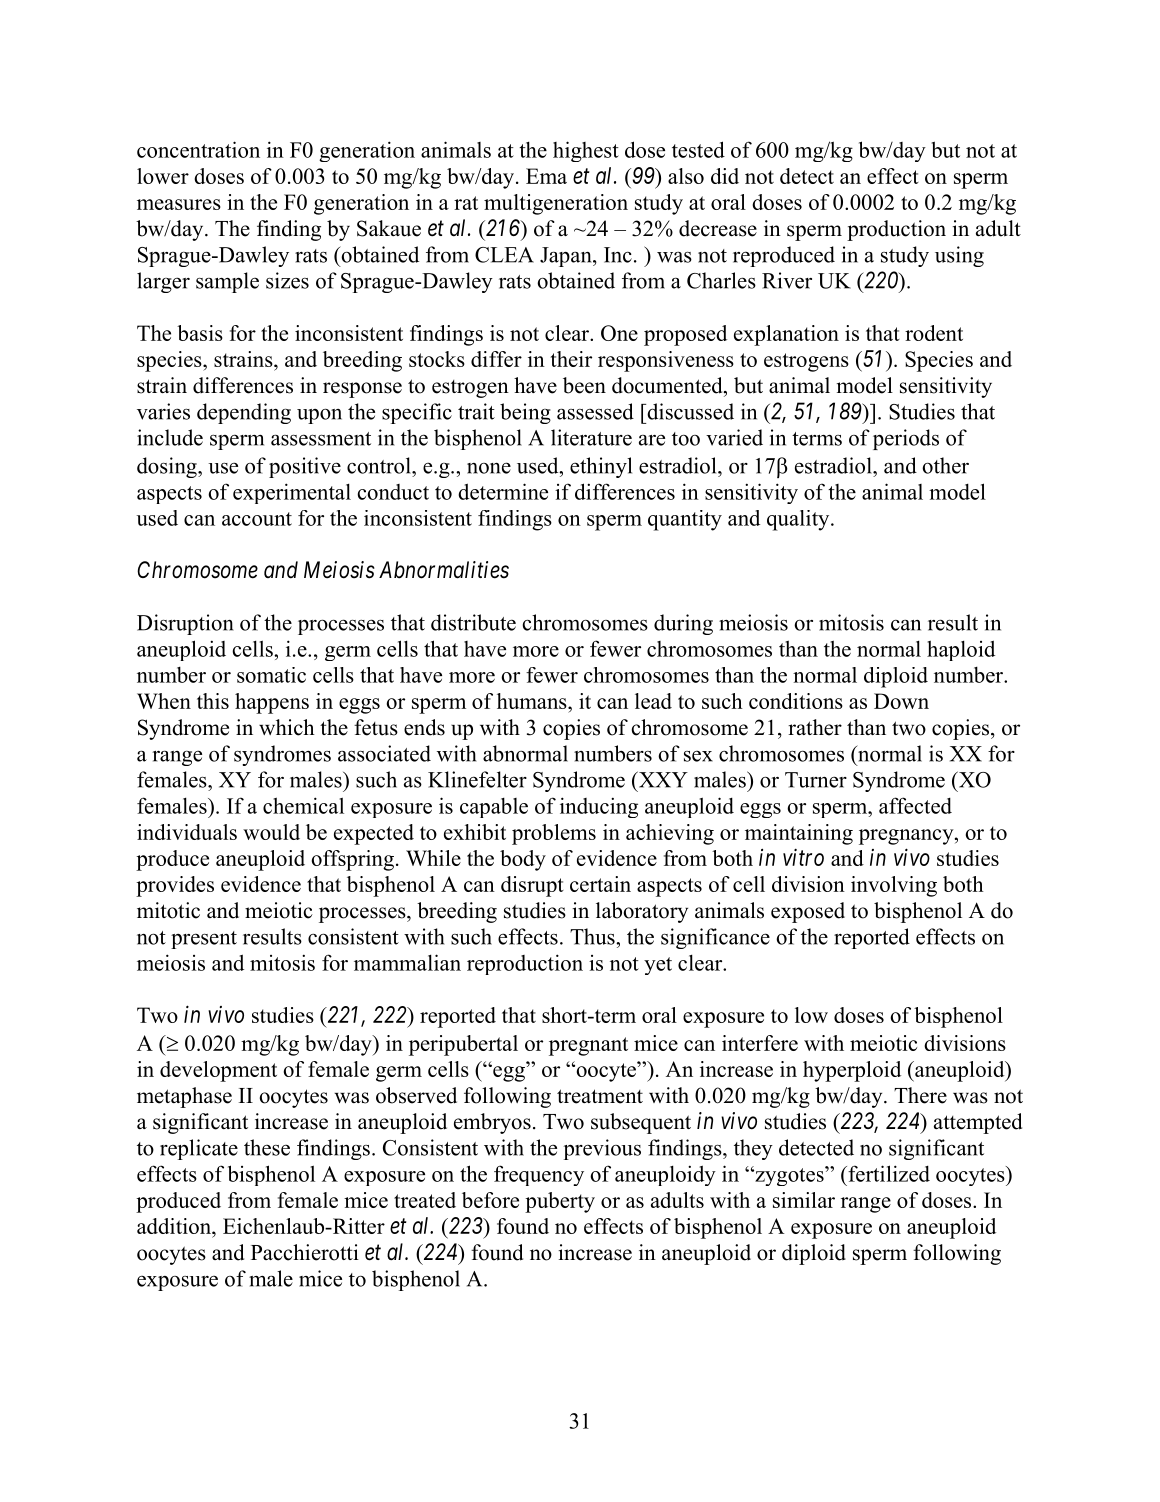  What do you see at coordinates (244, 413) in the image?
I see `depending` at bounding box center [244, 413].
